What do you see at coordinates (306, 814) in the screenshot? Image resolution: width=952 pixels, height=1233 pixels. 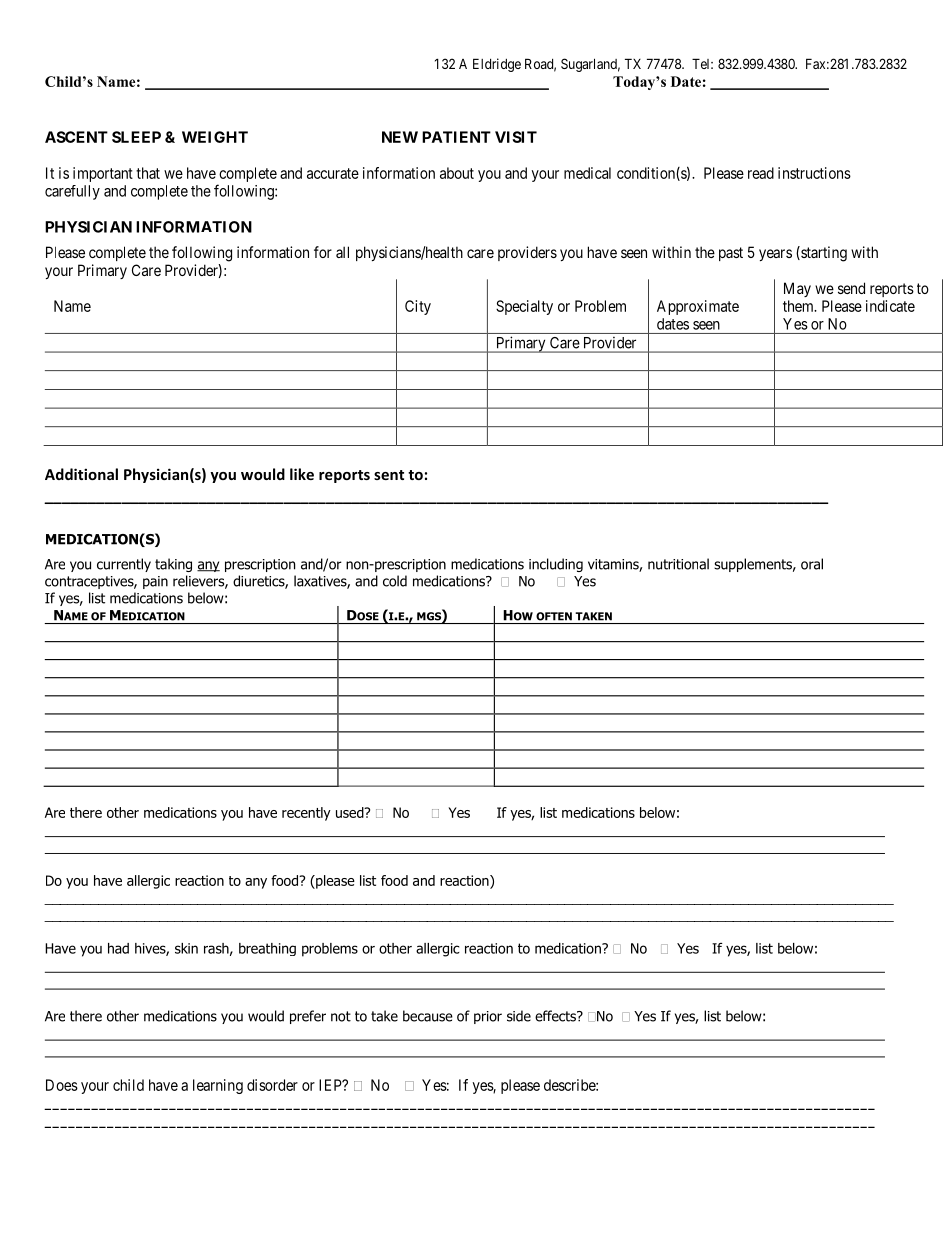 I see `recently` at bounding box center [306, 814].
